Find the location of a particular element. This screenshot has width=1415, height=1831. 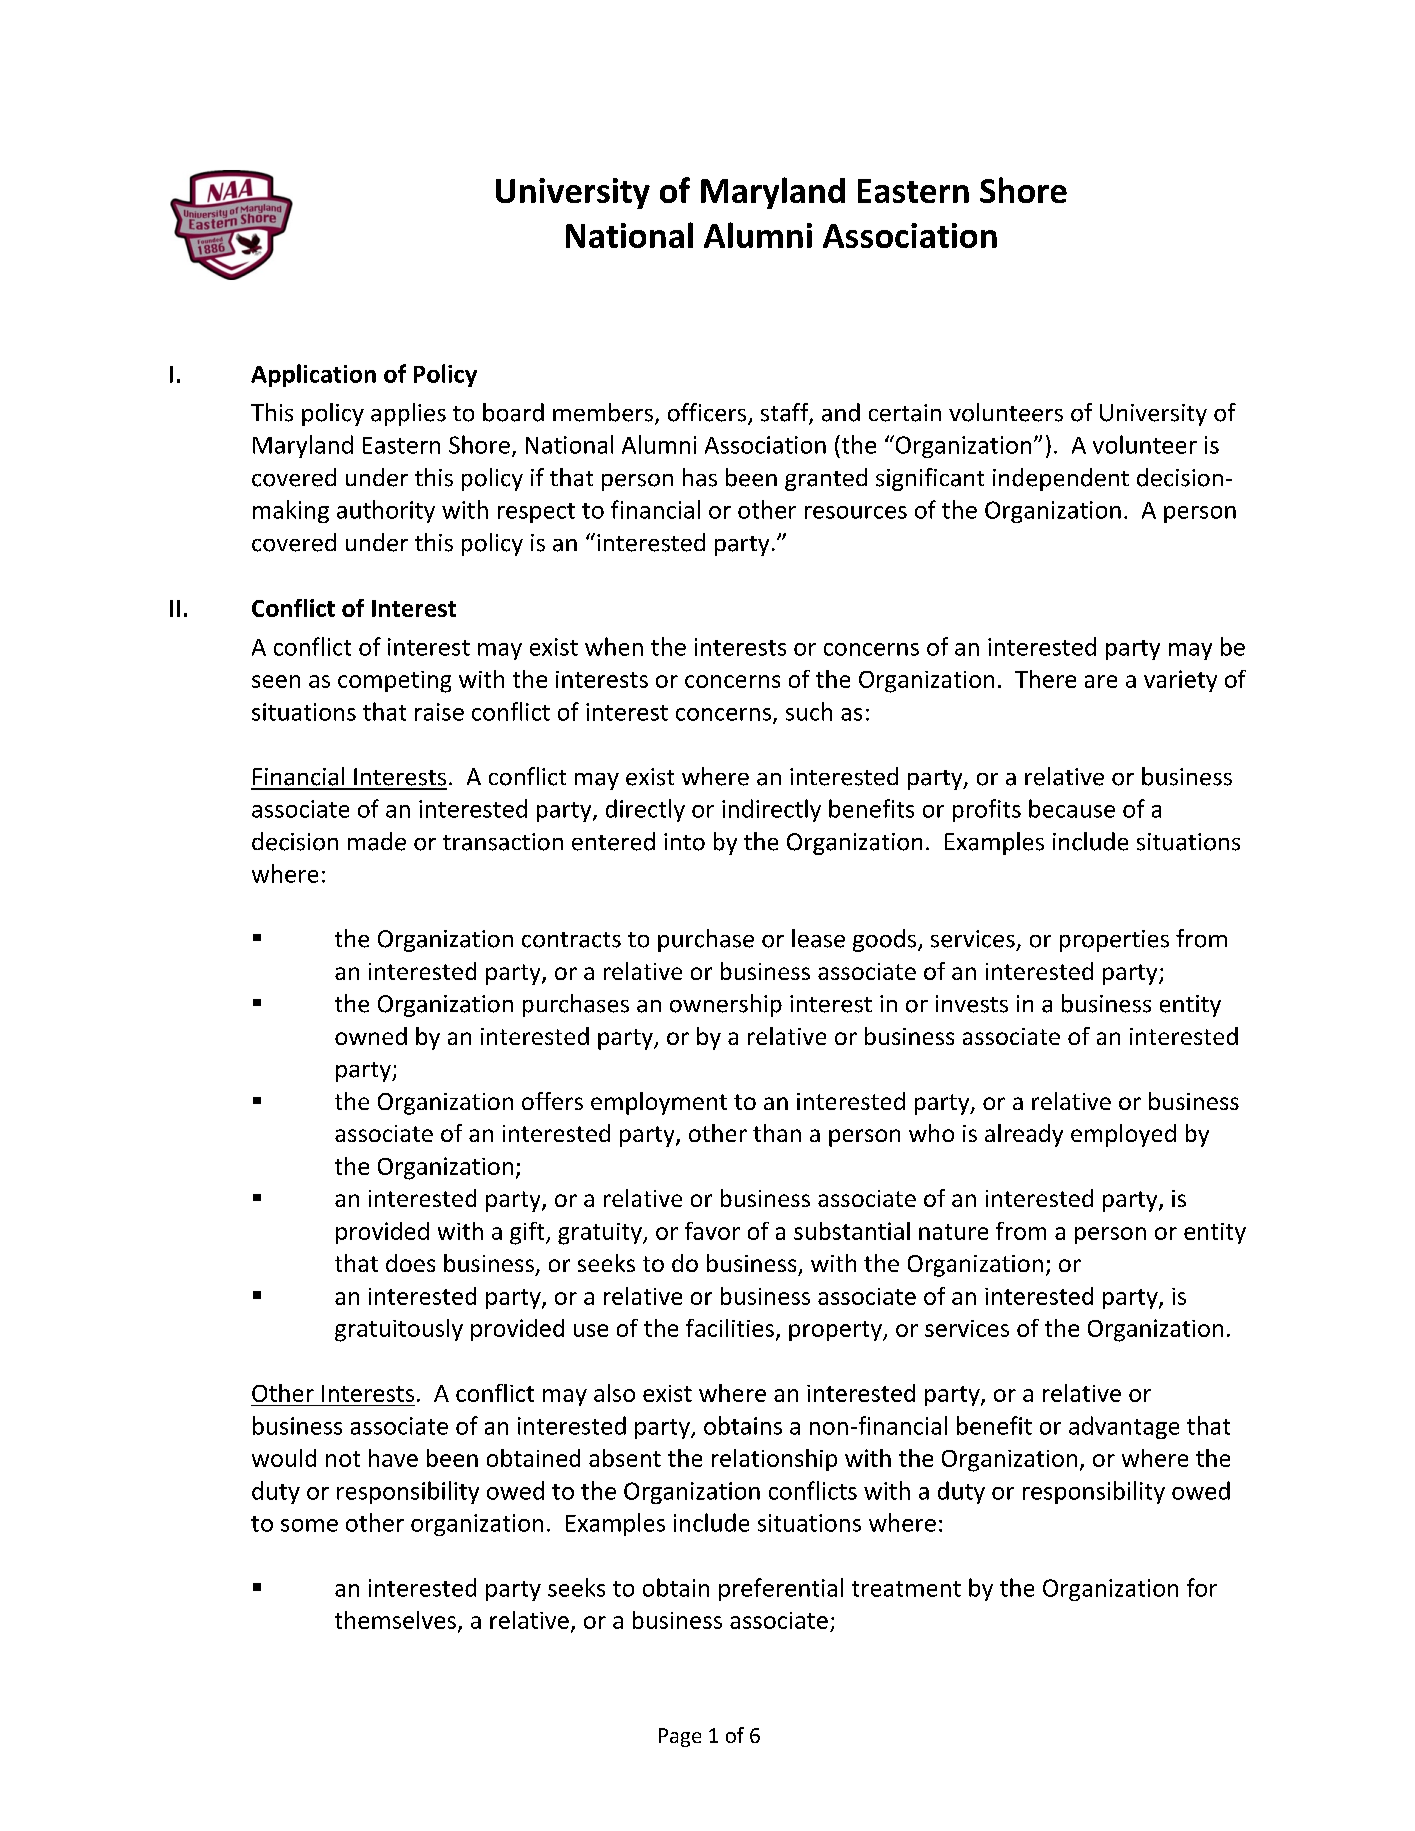

applies is located at coordinates (408, 414).
